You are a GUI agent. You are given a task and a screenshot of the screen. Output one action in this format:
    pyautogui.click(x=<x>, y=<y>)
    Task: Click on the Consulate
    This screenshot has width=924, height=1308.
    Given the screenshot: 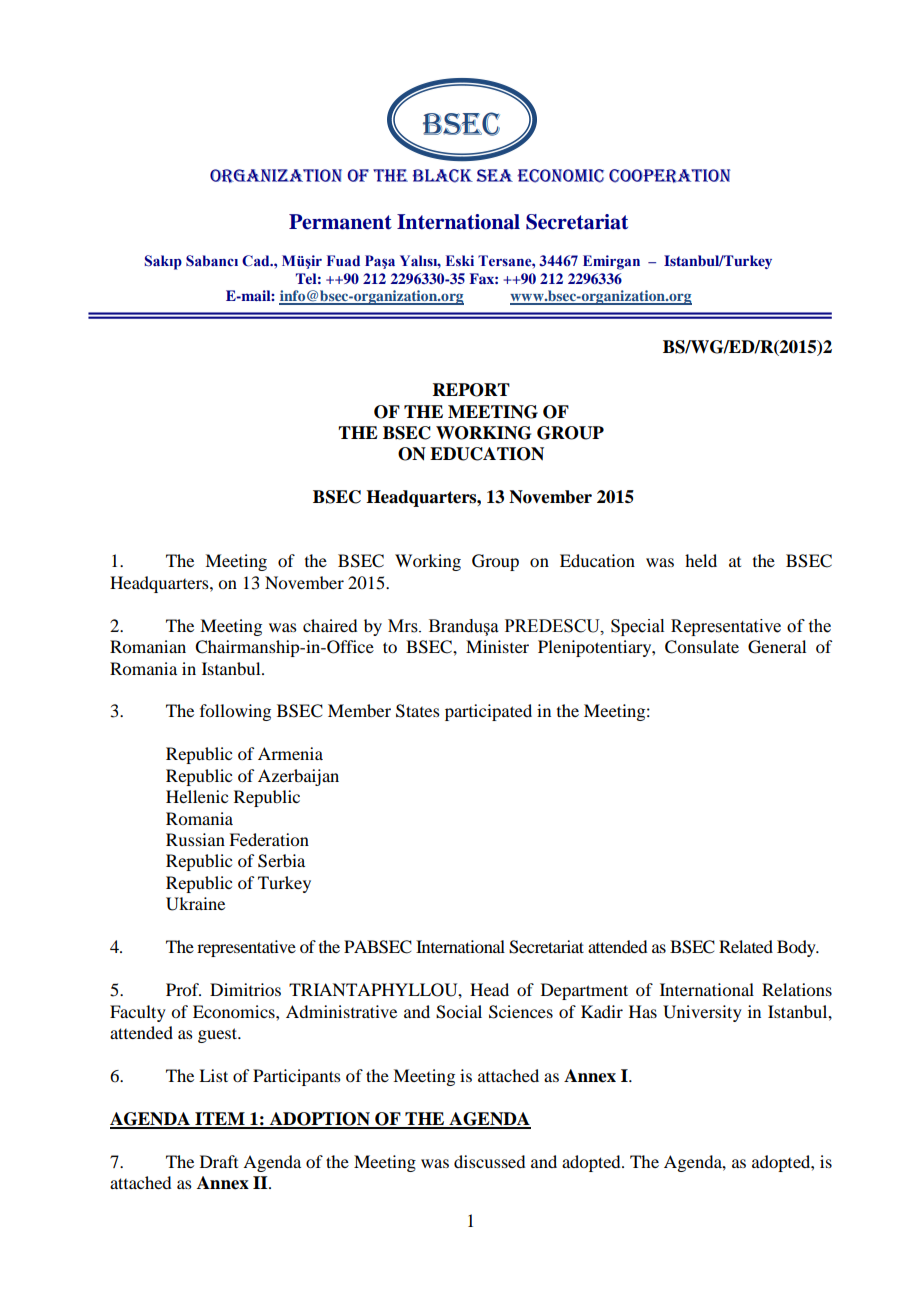 What is the action you would take?
    pyautogui.click(x=702, y=647)
